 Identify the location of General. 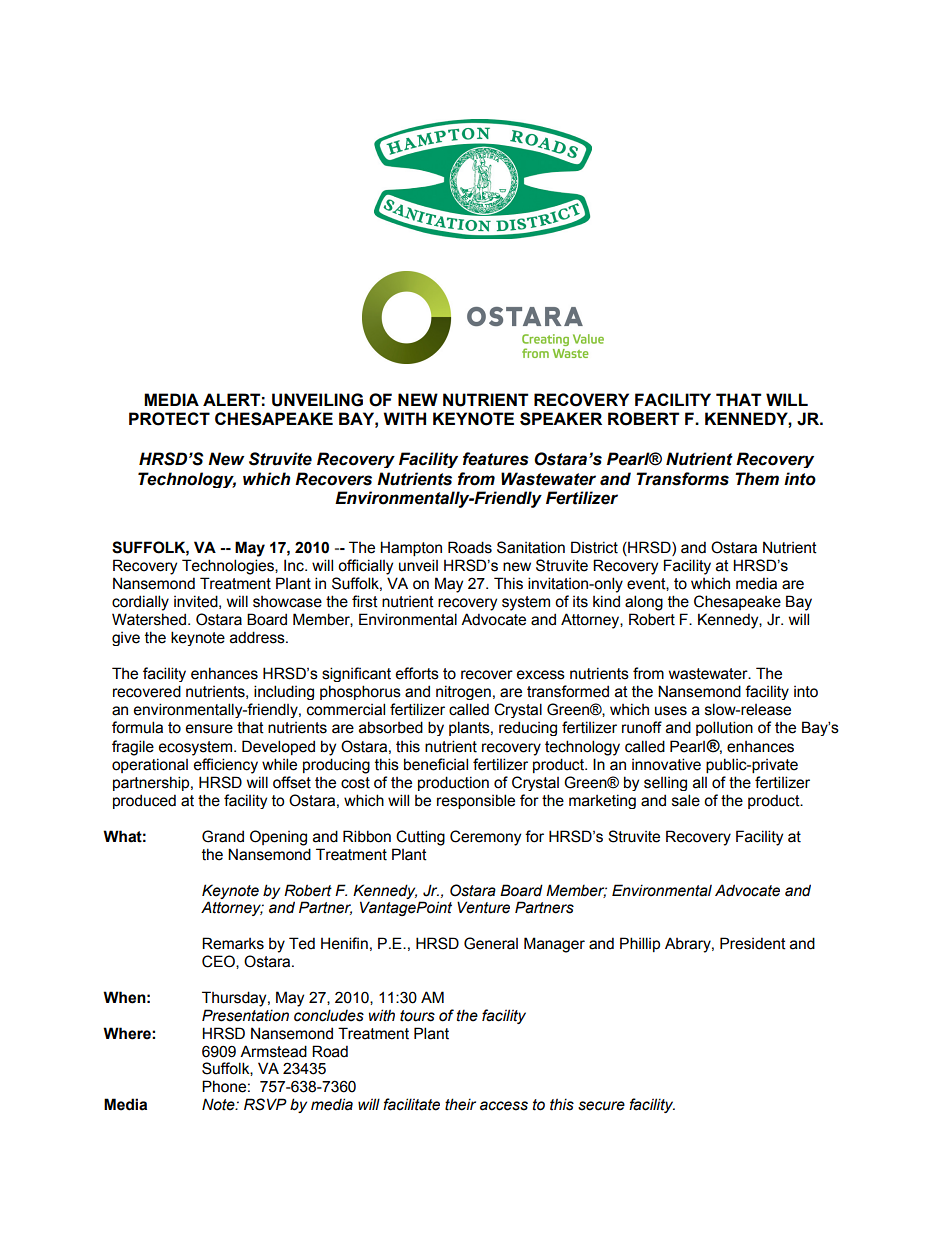
(491, 943).
